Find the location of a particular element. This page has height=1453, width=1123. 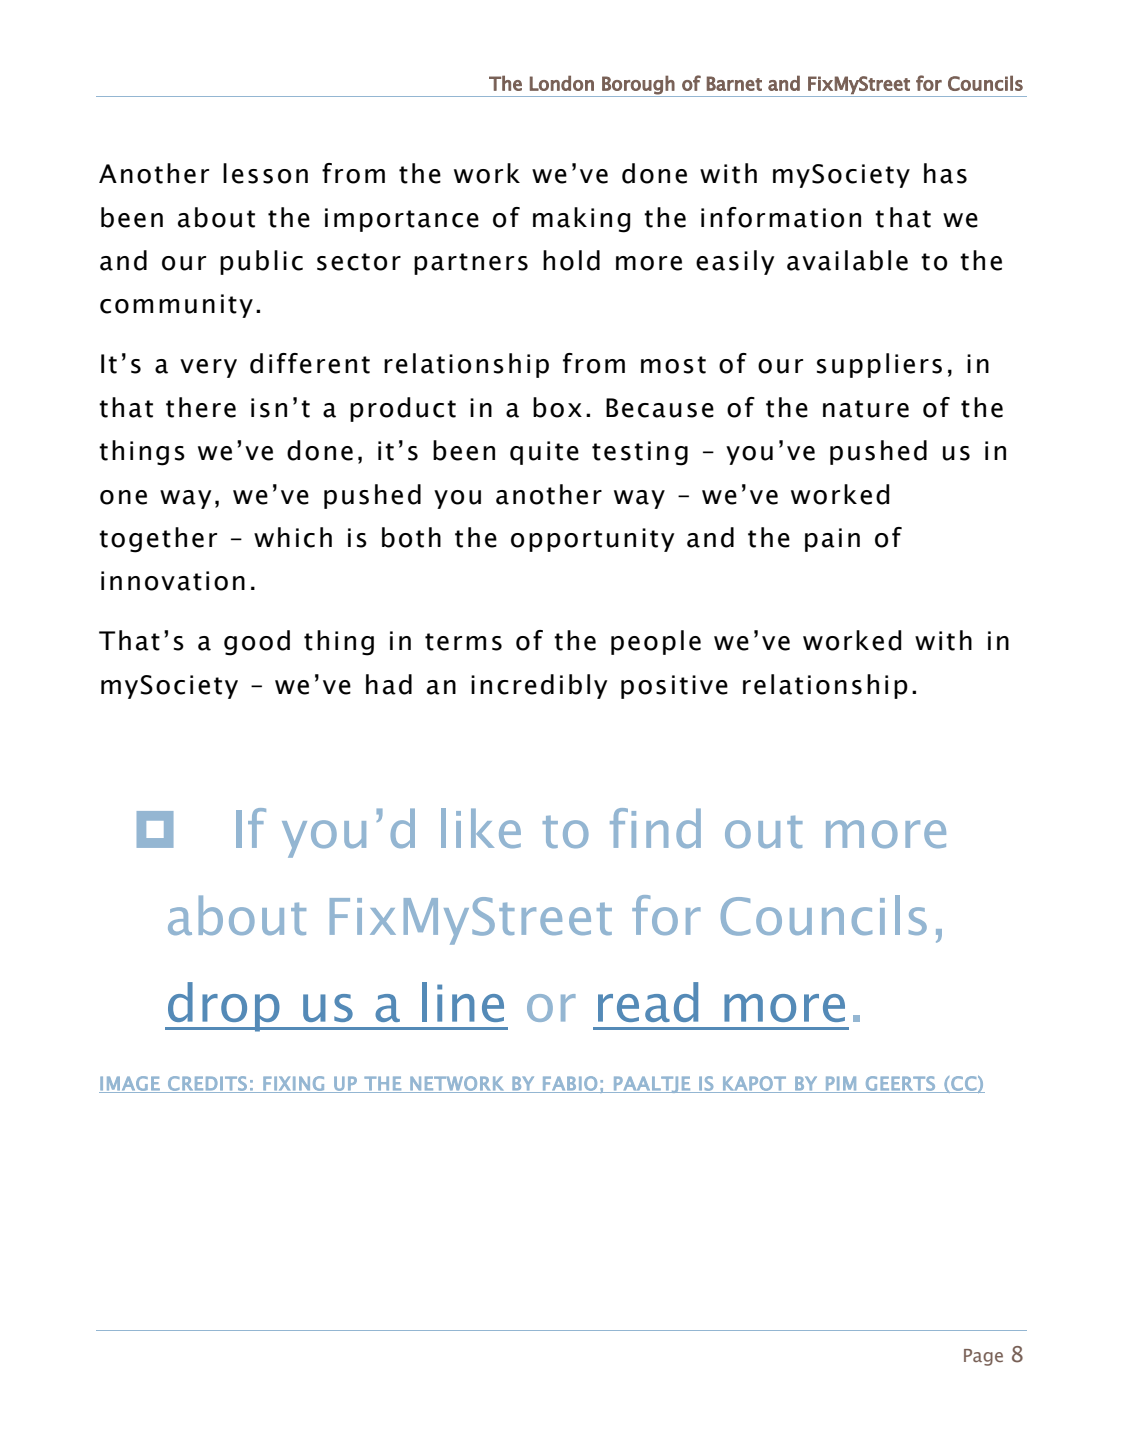

lesson is located at coordinates (265, 173).
